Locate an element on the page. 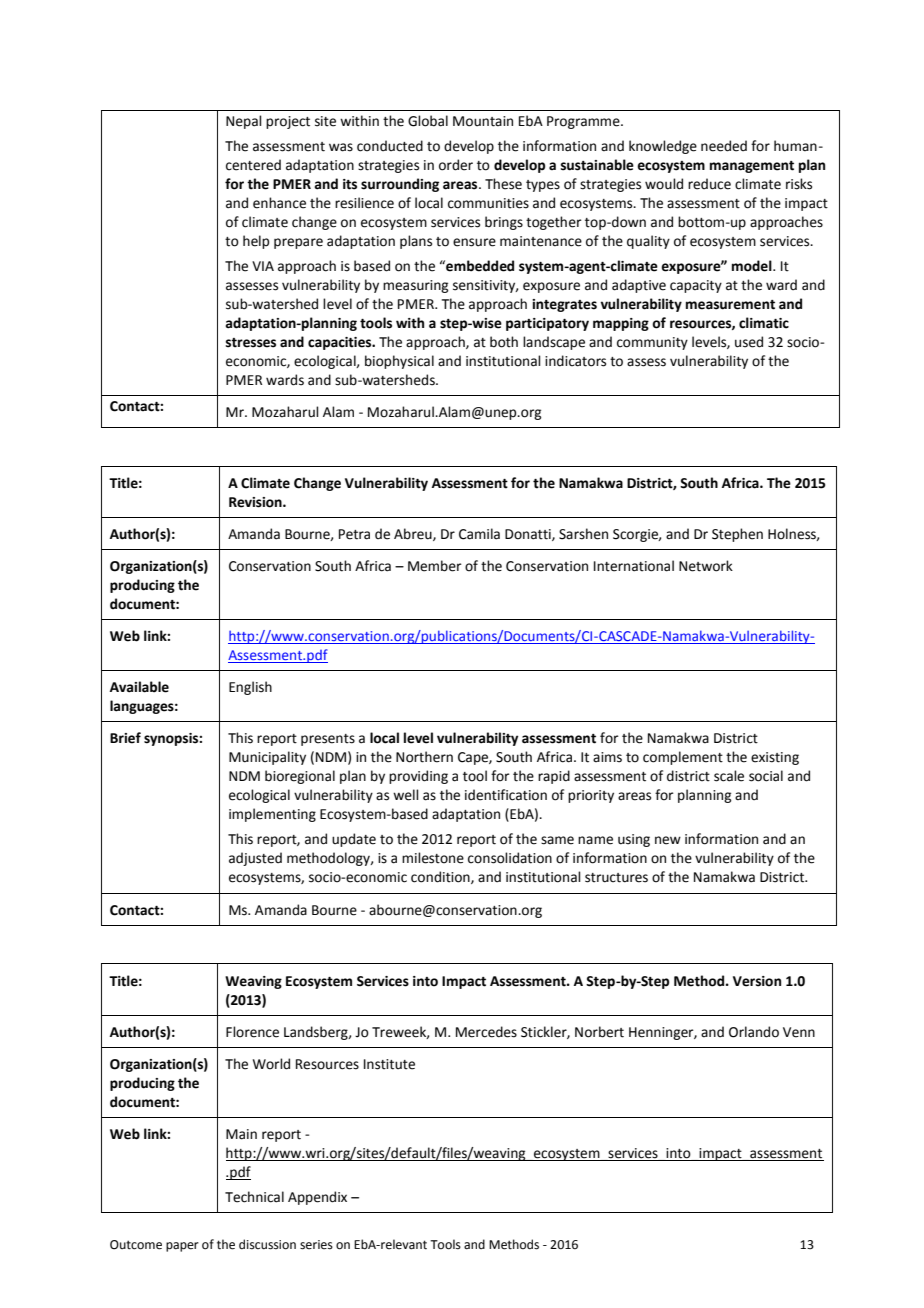 This image has height=1308, width=924. complement is located at coordinates (683, 758).
